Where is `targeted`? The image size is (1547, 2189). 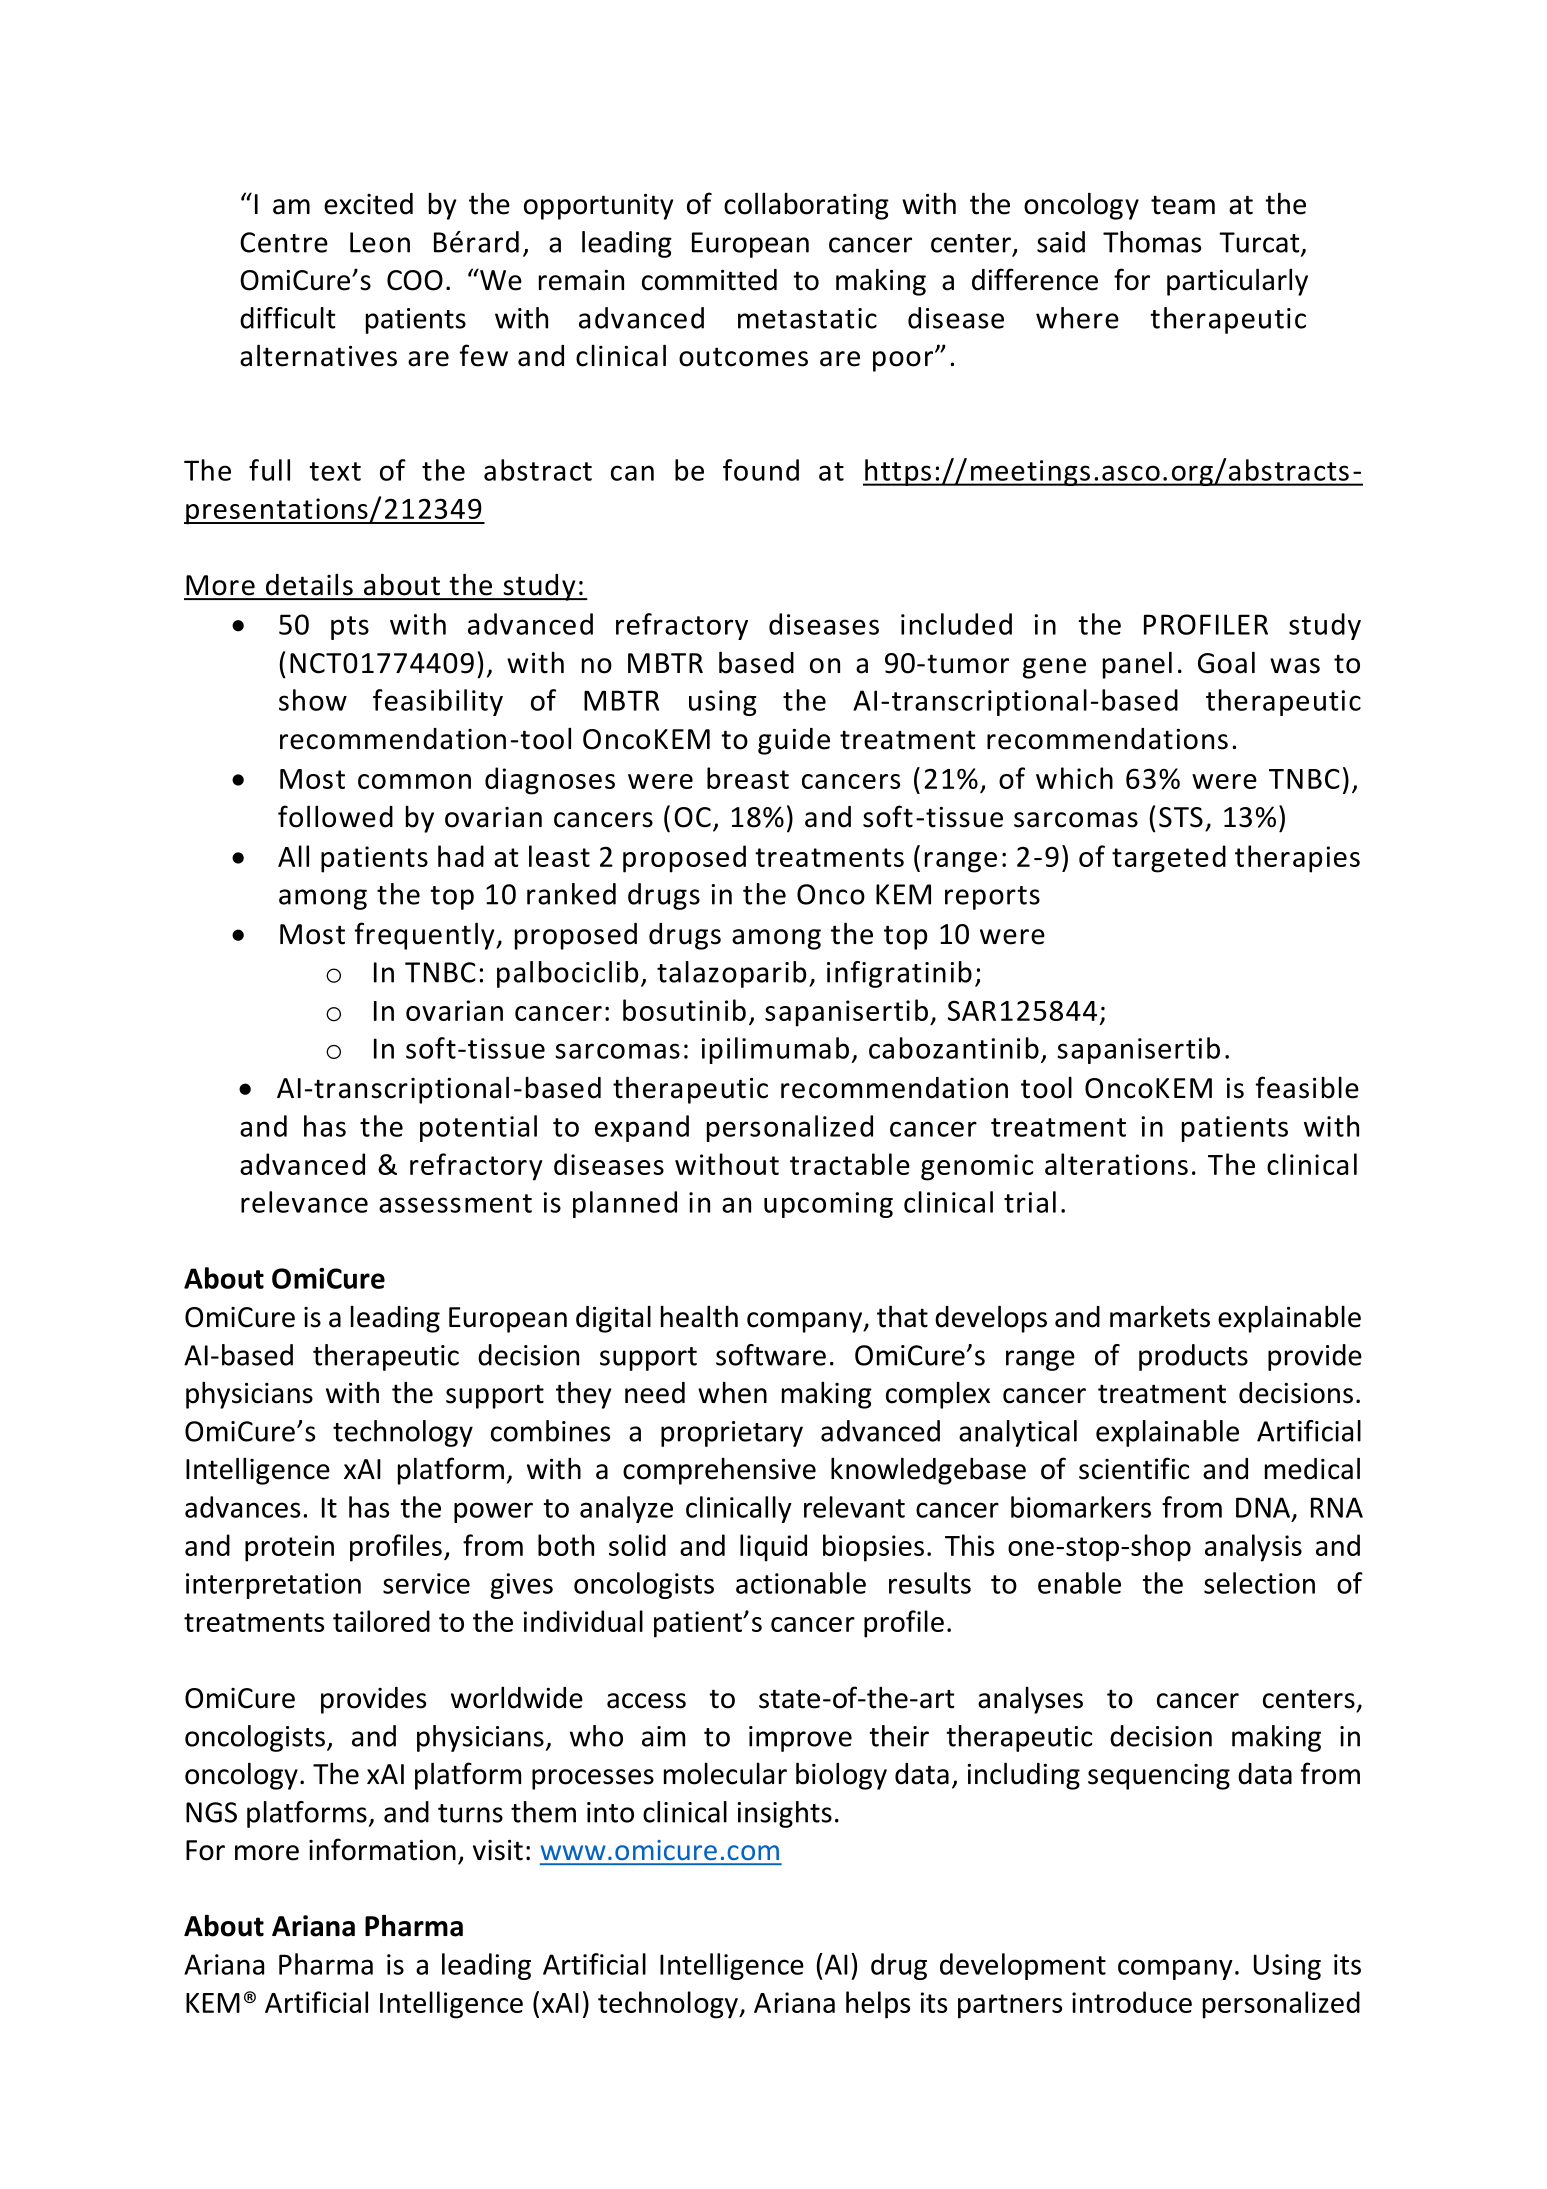
targeted is located at coordinates (1169, 859).
